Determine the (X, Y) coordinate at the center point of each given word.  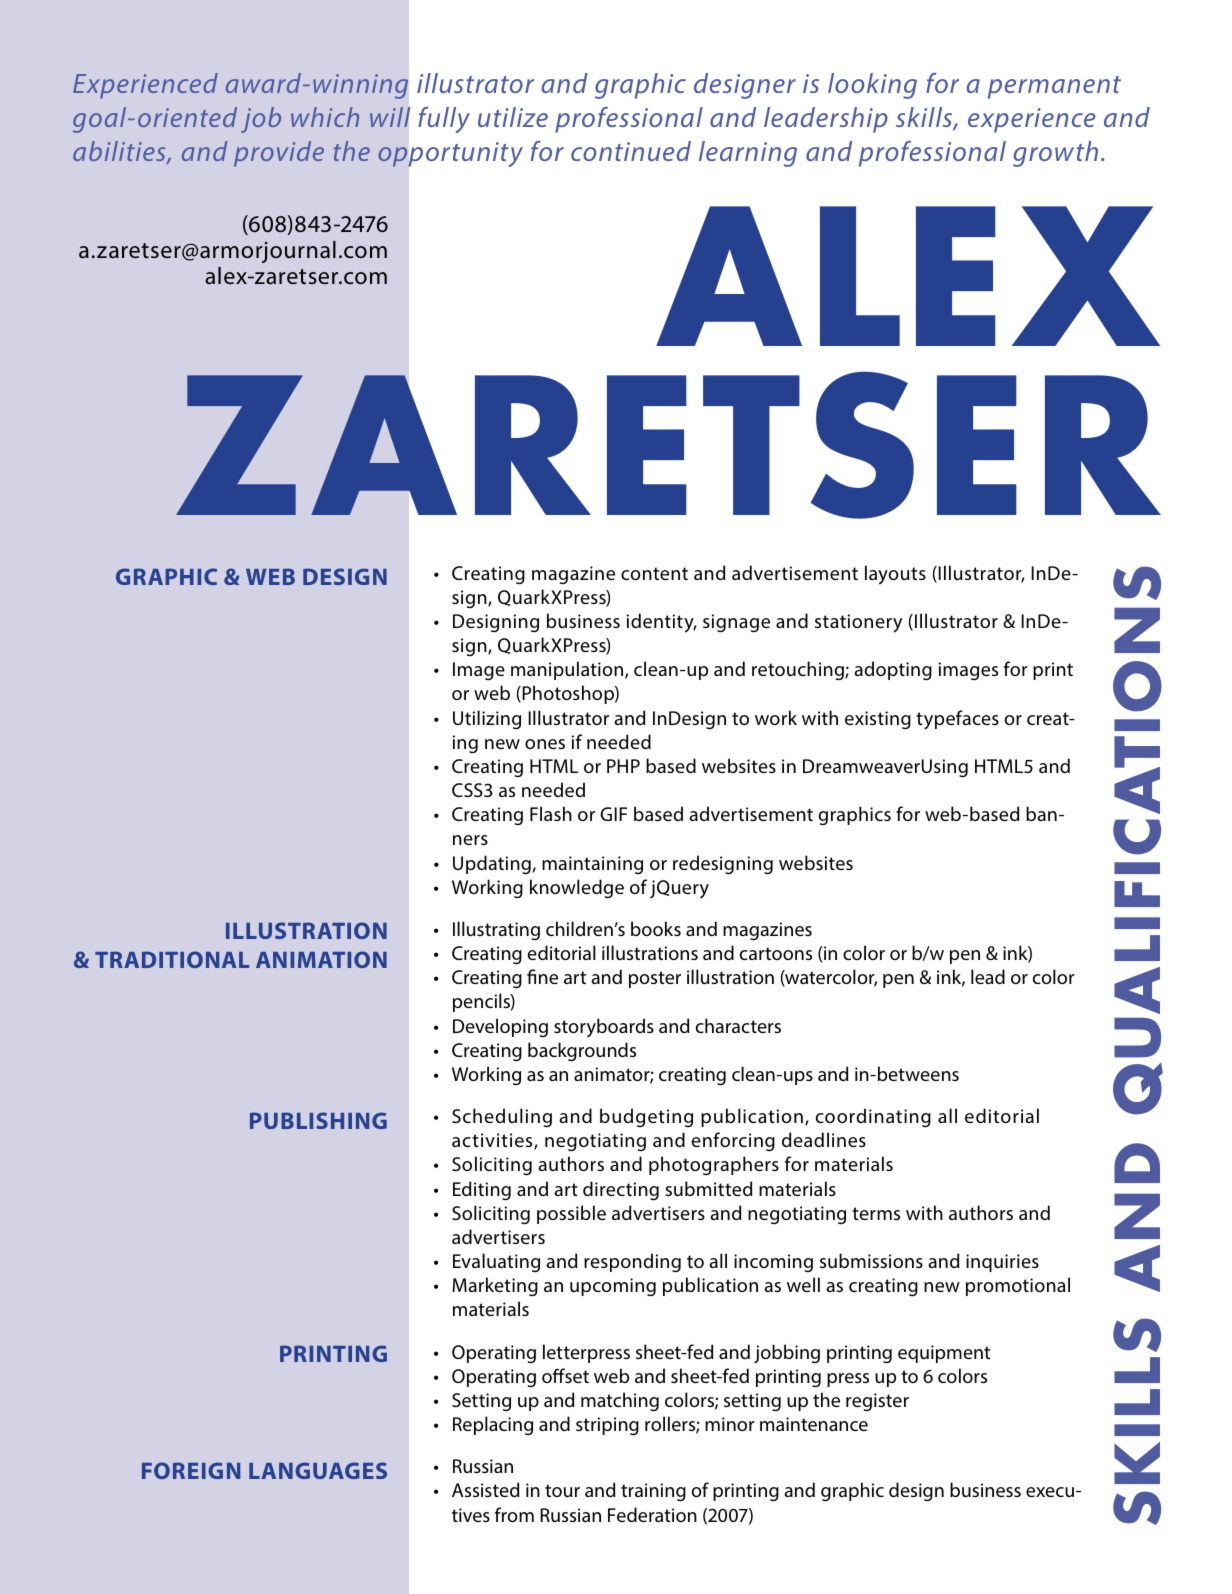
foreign (191, 1470)
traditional (172, 959)
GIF (613, 814)
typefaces (957, 720)
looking (872, 86)
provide (279, 154)
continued (631, 151)
